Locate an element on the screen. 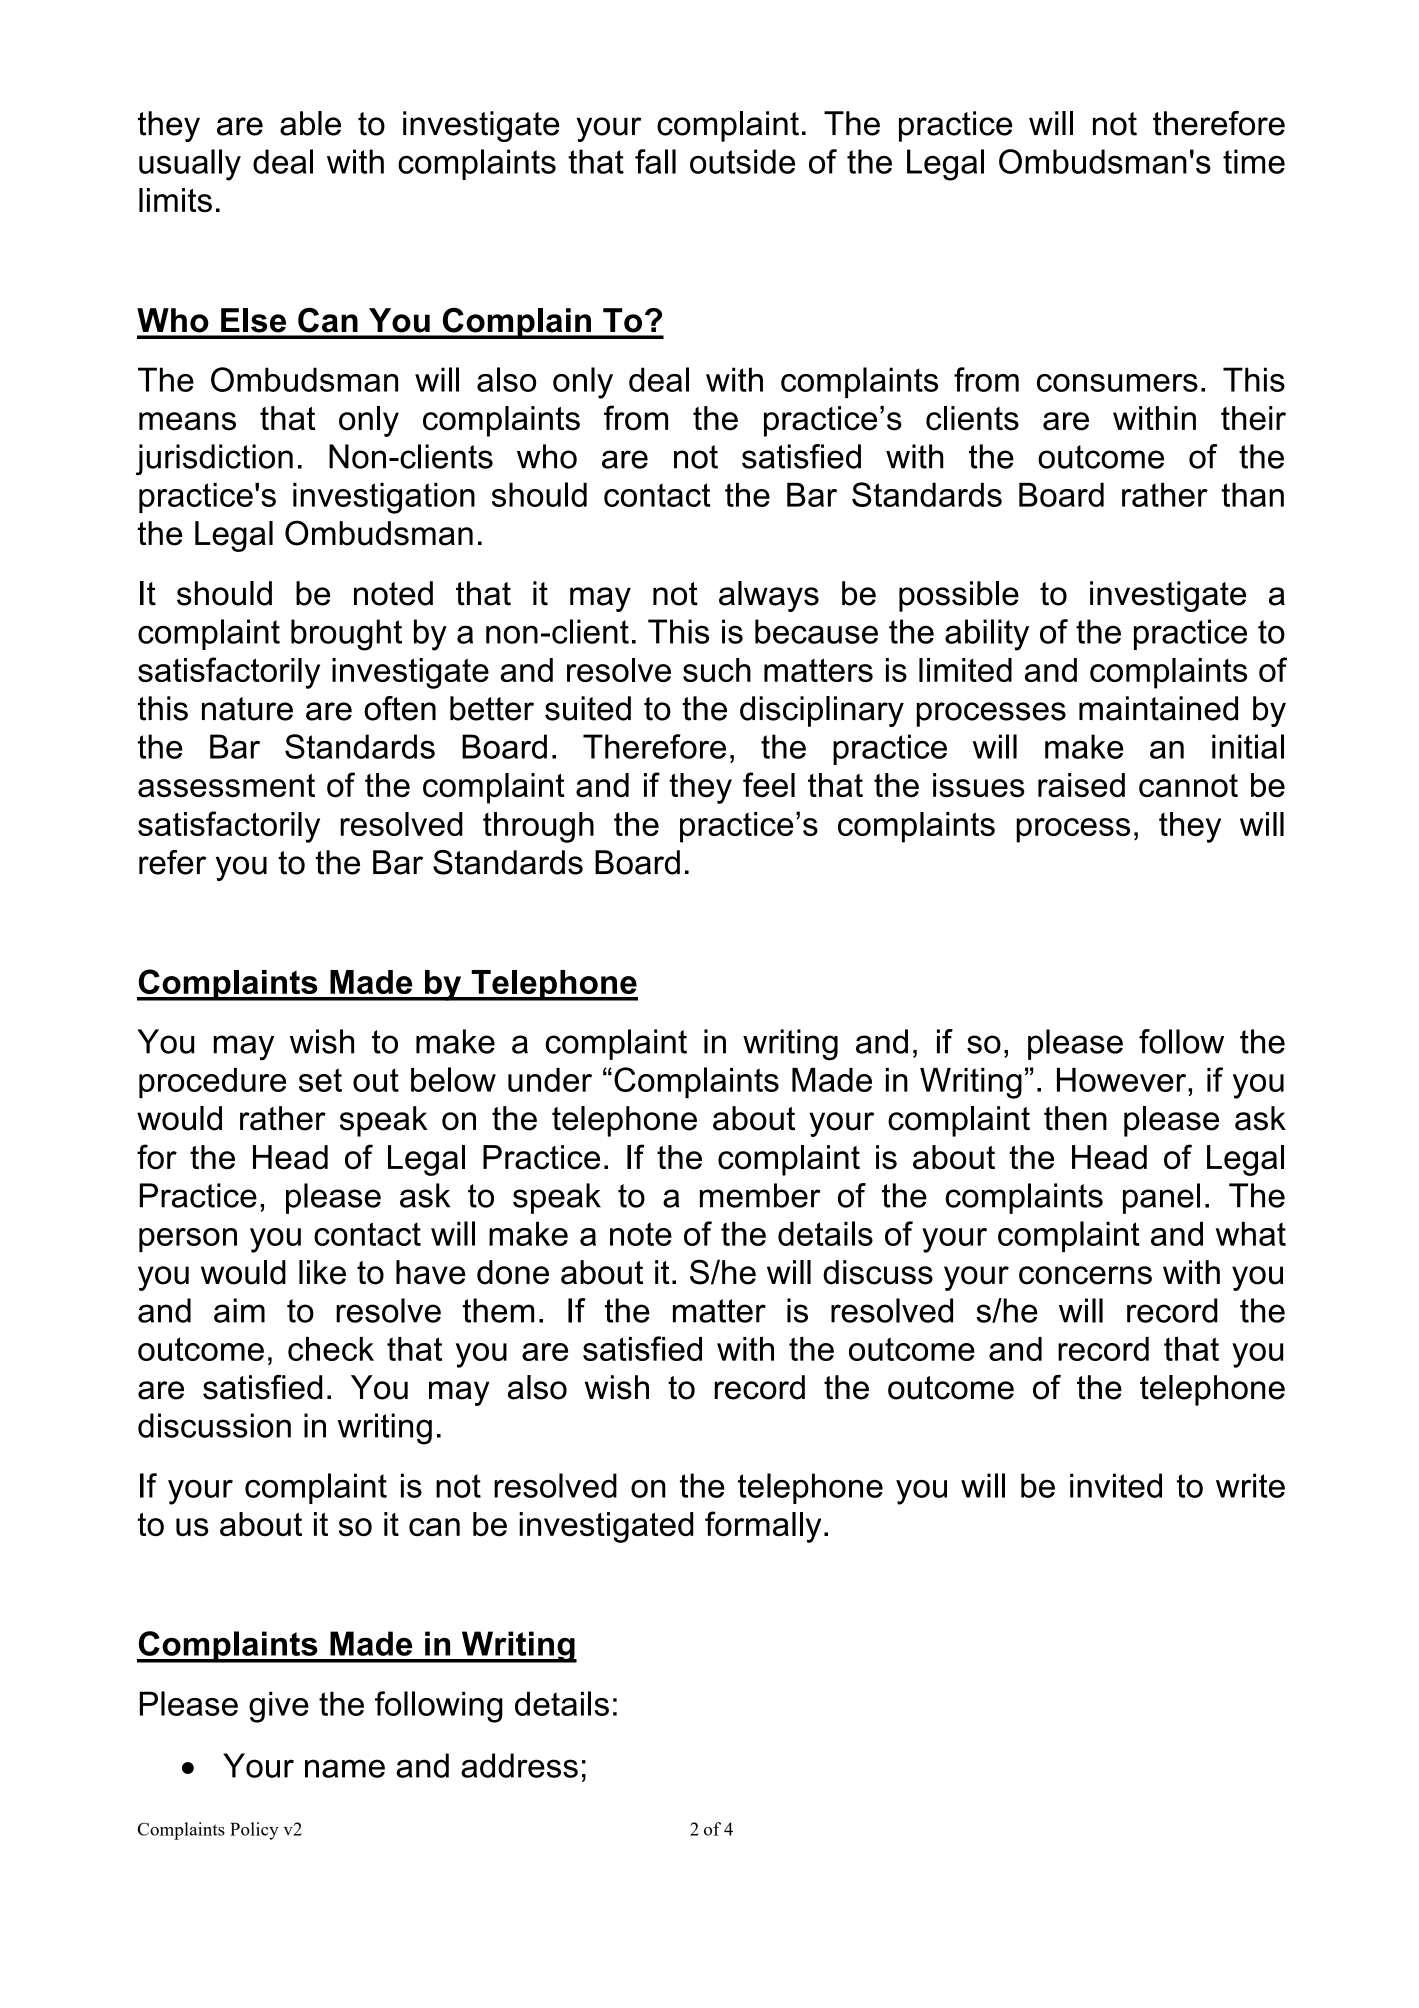  brought is located at coordinates (346, 635).
